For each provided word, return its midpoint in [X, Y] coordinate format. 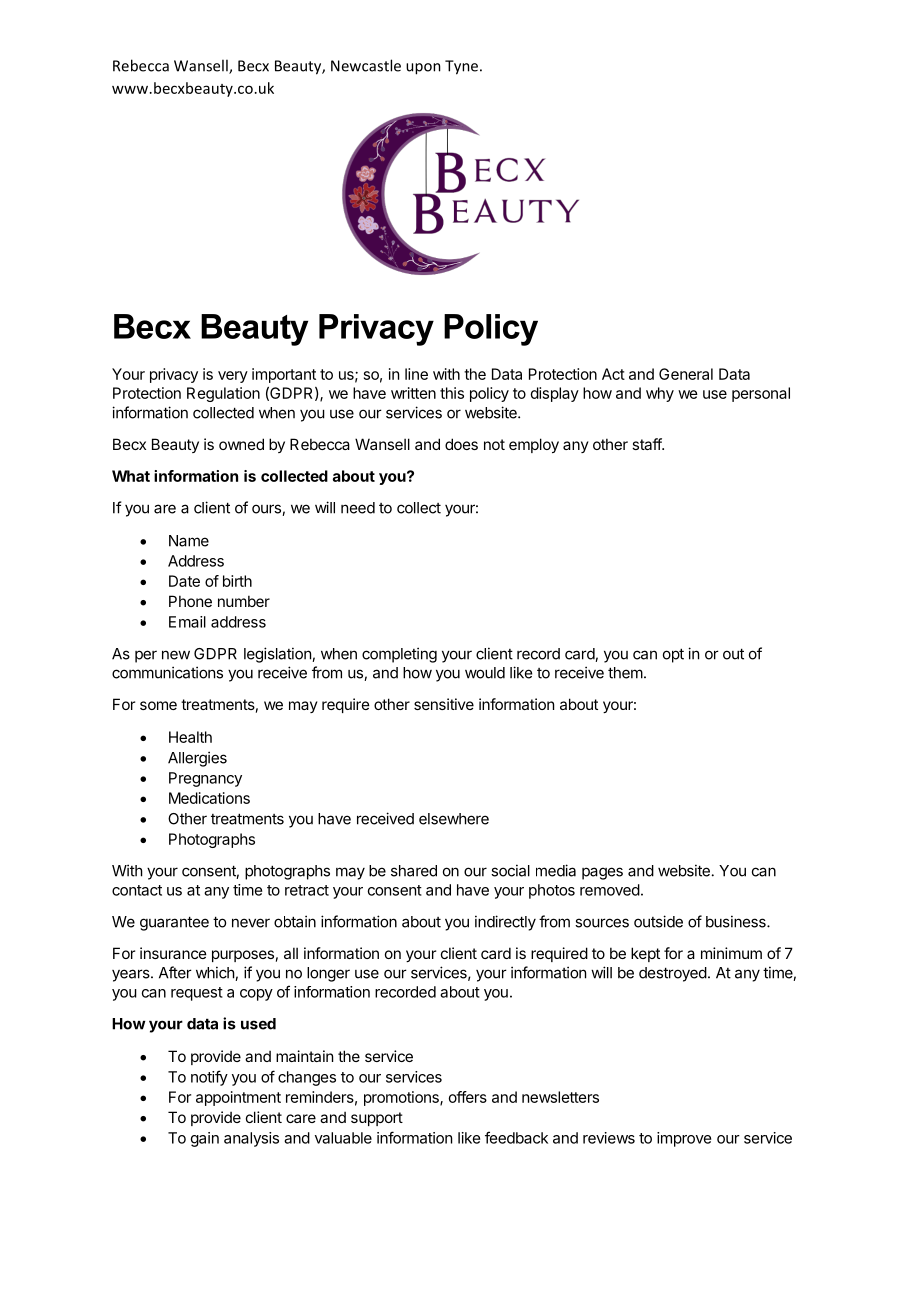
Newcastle [366, 65]
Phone [190, 601]
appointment [238, 1098]
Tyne [461, 67]
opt [673, 655]
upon [423, 69]
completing [399, 655]
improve [684, 1139]
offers [468, 1097]
